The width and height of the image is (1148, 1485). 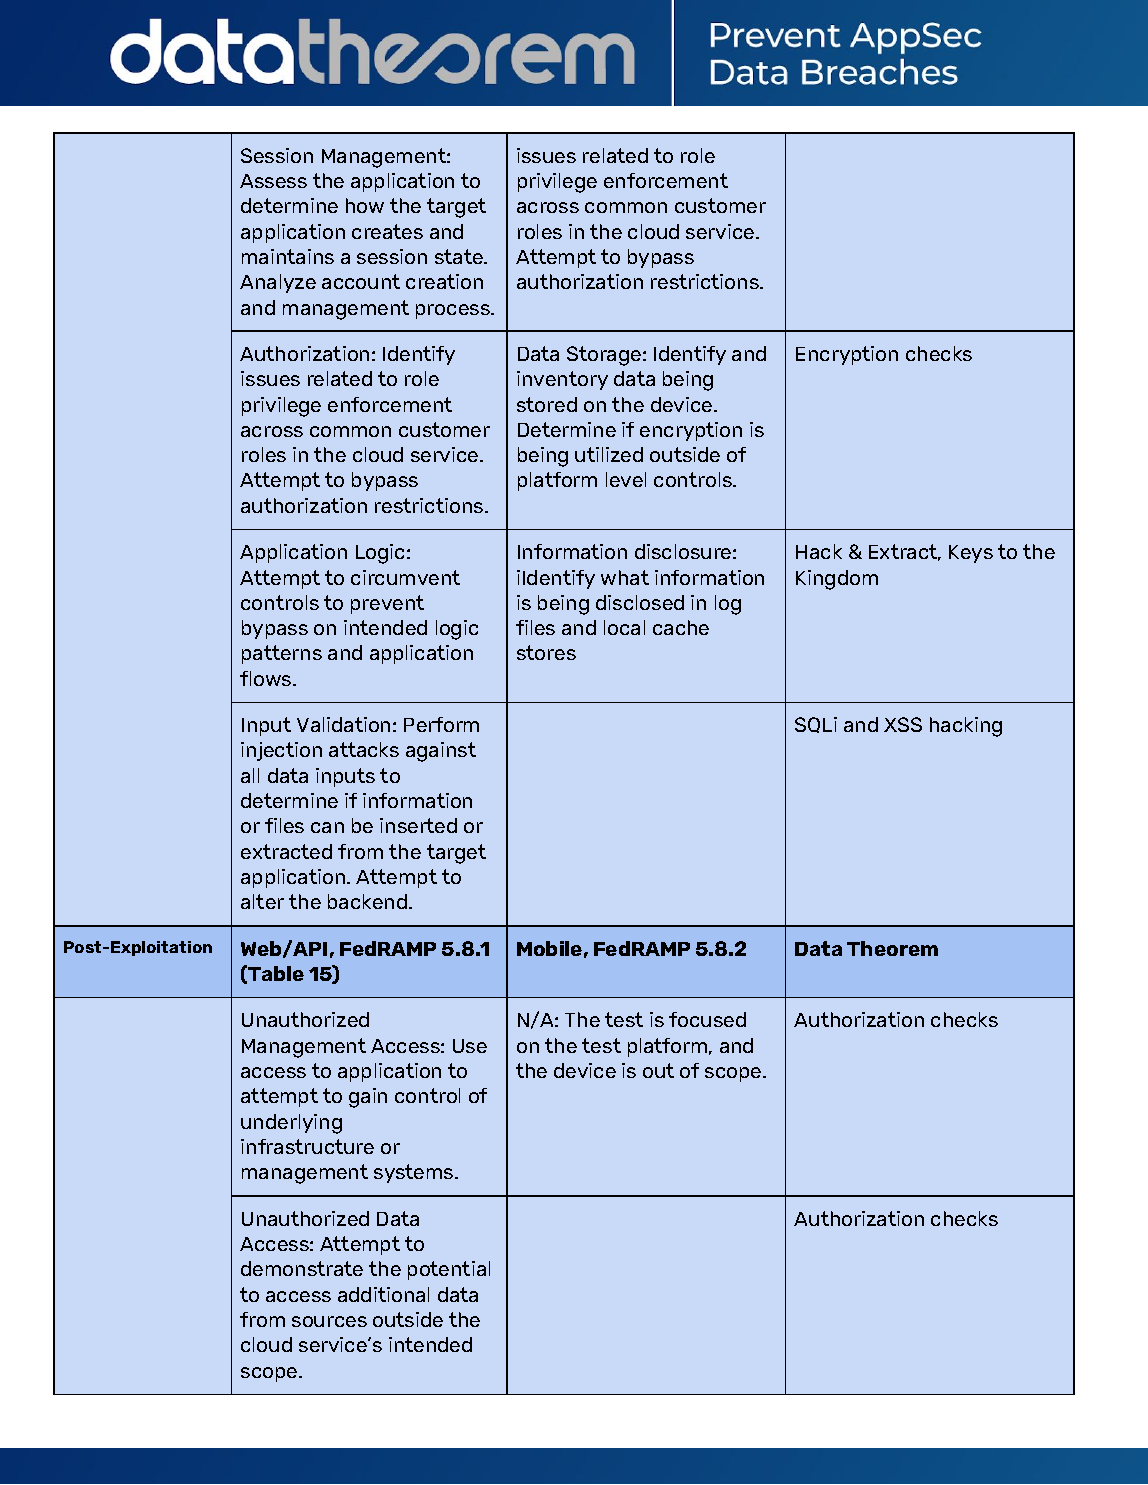 What do you see at coordinates (625, 577) in the image?
I see `what` at bounding box center [625, 577].
